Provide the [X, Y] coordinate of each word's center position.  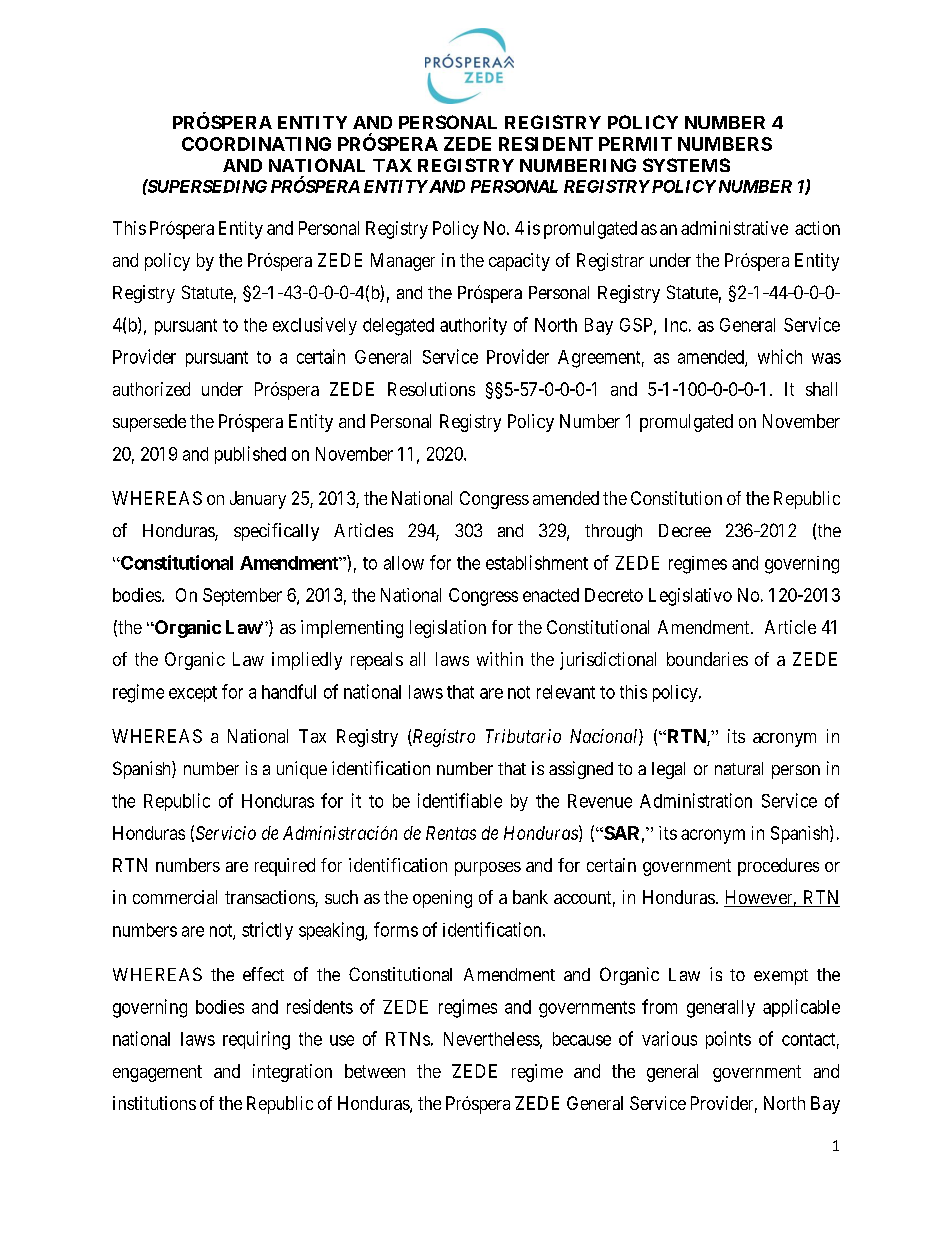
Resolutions [431, 389]
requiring [256, 1040]
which [780, 356]
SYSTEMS [686, 165]
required [285, 867]
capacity [519, 262]
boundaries [707, 659]
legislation [448, 629]
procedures [778, 867]
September [242, 597]
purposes [488, 869]
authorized [151, 389]
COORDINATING [256, 144]
